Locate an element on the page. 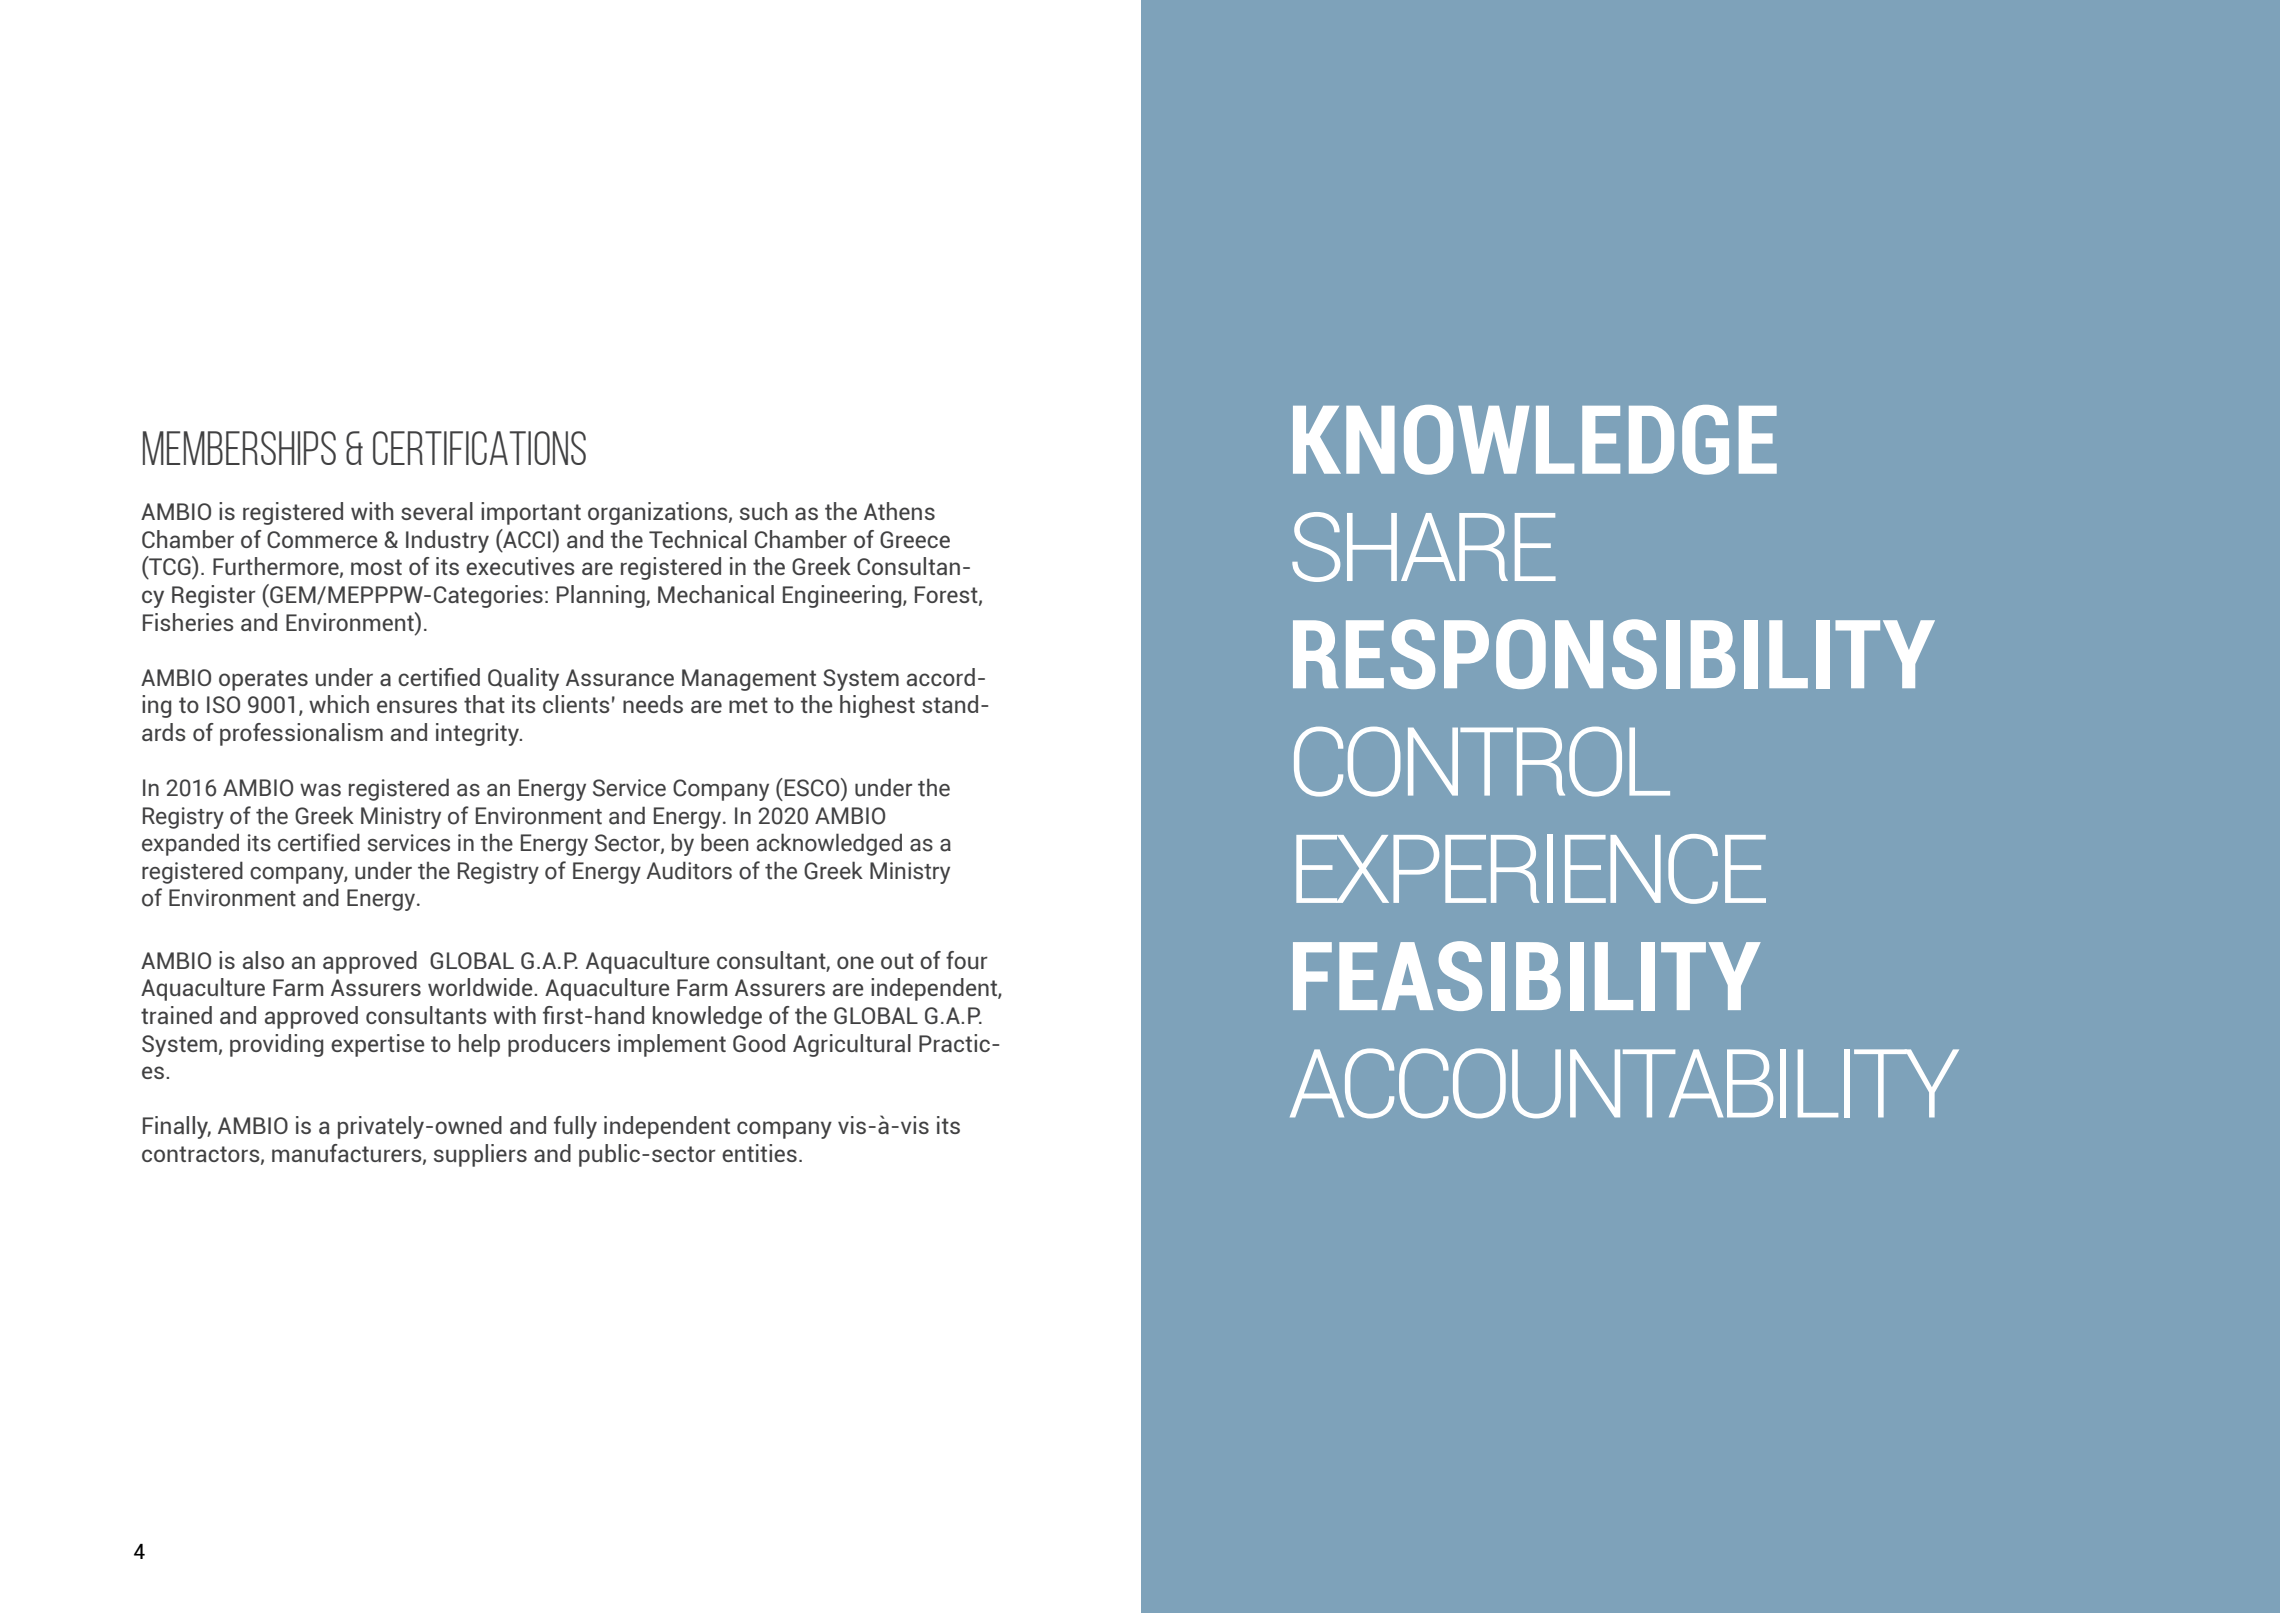  been is located at coordinates (724, 842).
